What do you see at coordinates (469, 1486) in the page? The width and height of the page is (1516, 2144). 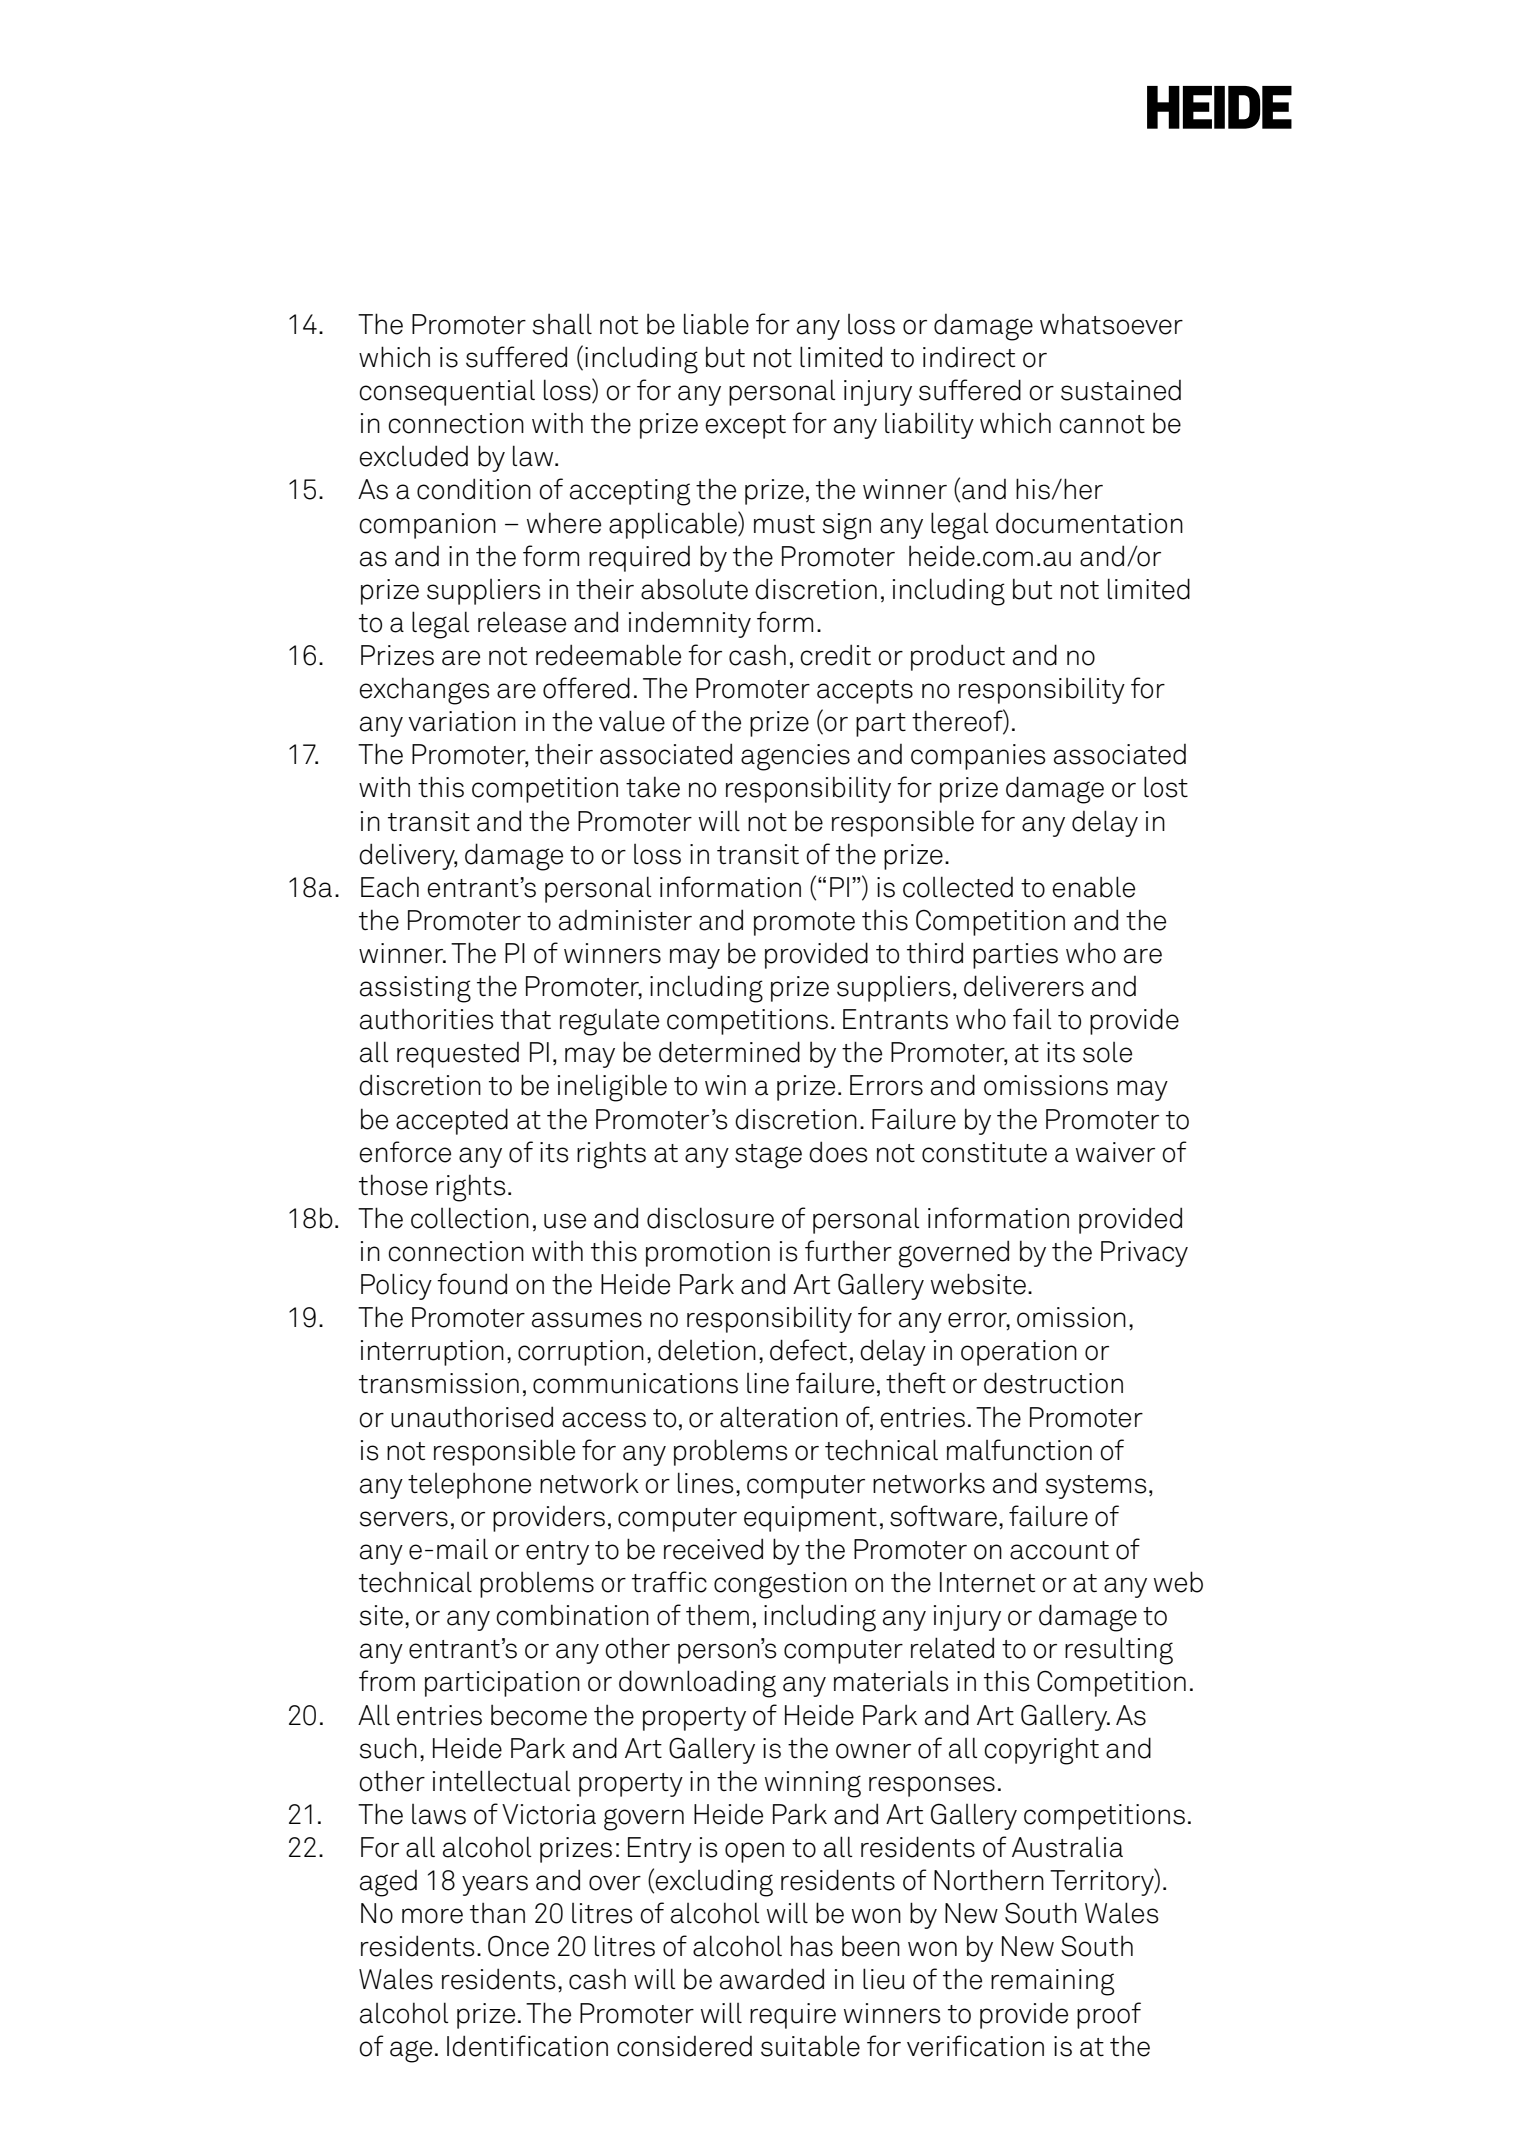 I see `telephone` at bounding box center [469, 1486].
